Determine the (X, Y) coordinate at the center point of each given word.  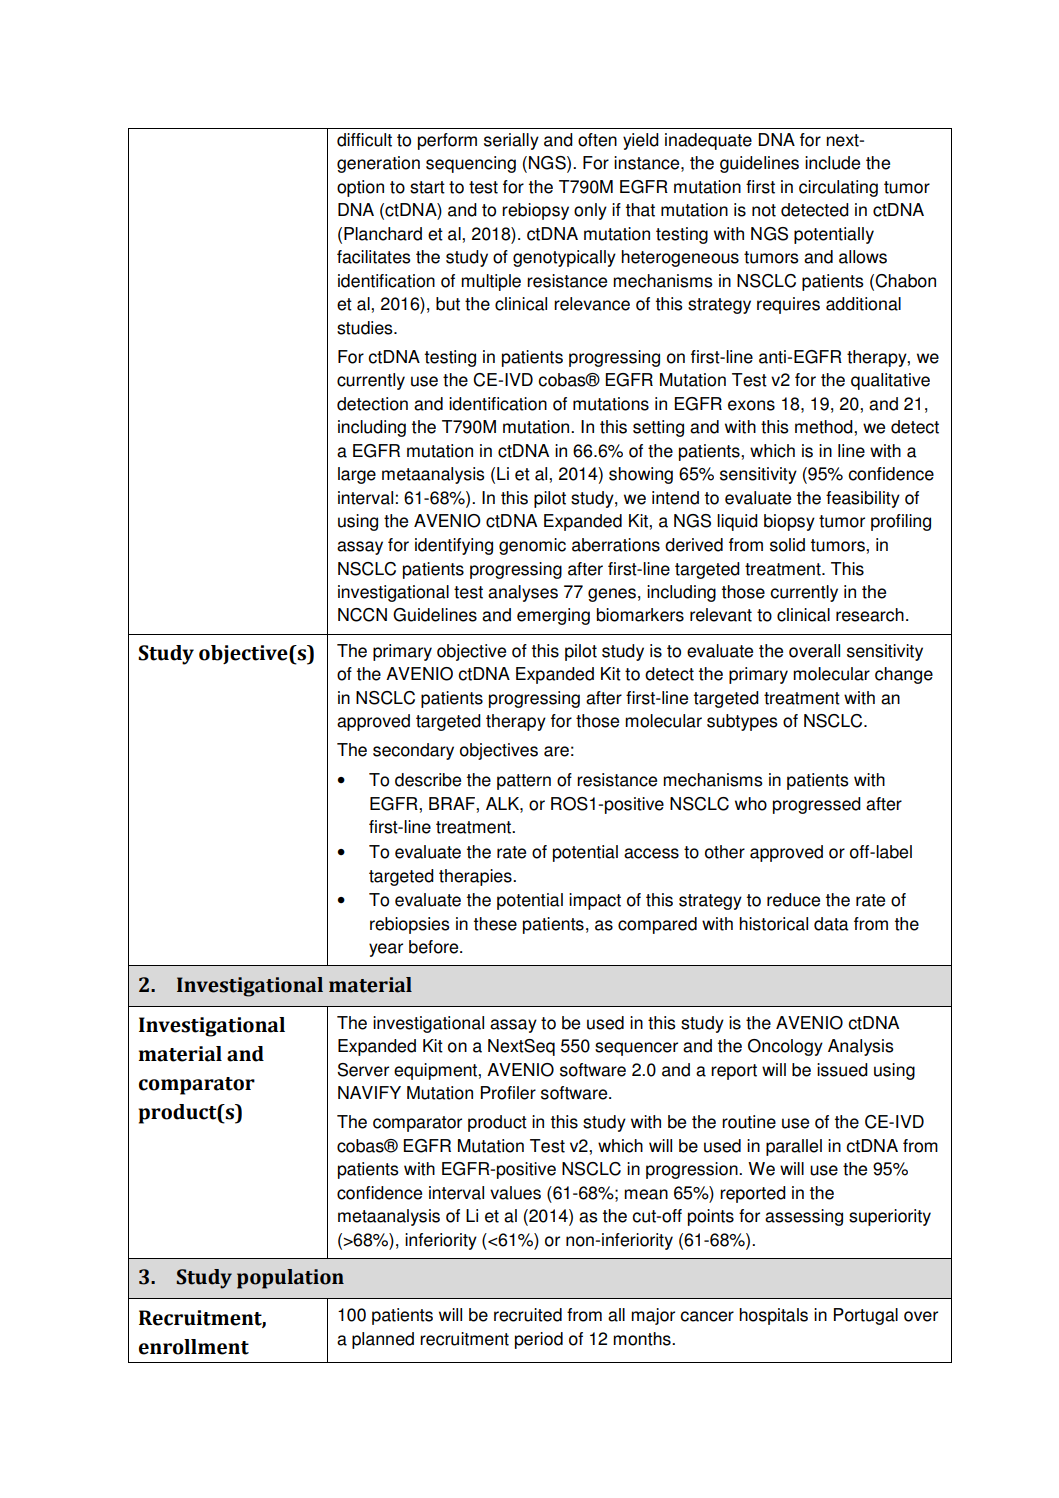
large (357, 475)
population (290, 1279)
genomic (532, 546)
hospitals (773, 1316)
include (832, 163)
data (831, 924)
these (495, 924)
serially (511, 141)
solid (787, 545)
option (360, 188)
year (386, 950)
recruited (528, 1315)
